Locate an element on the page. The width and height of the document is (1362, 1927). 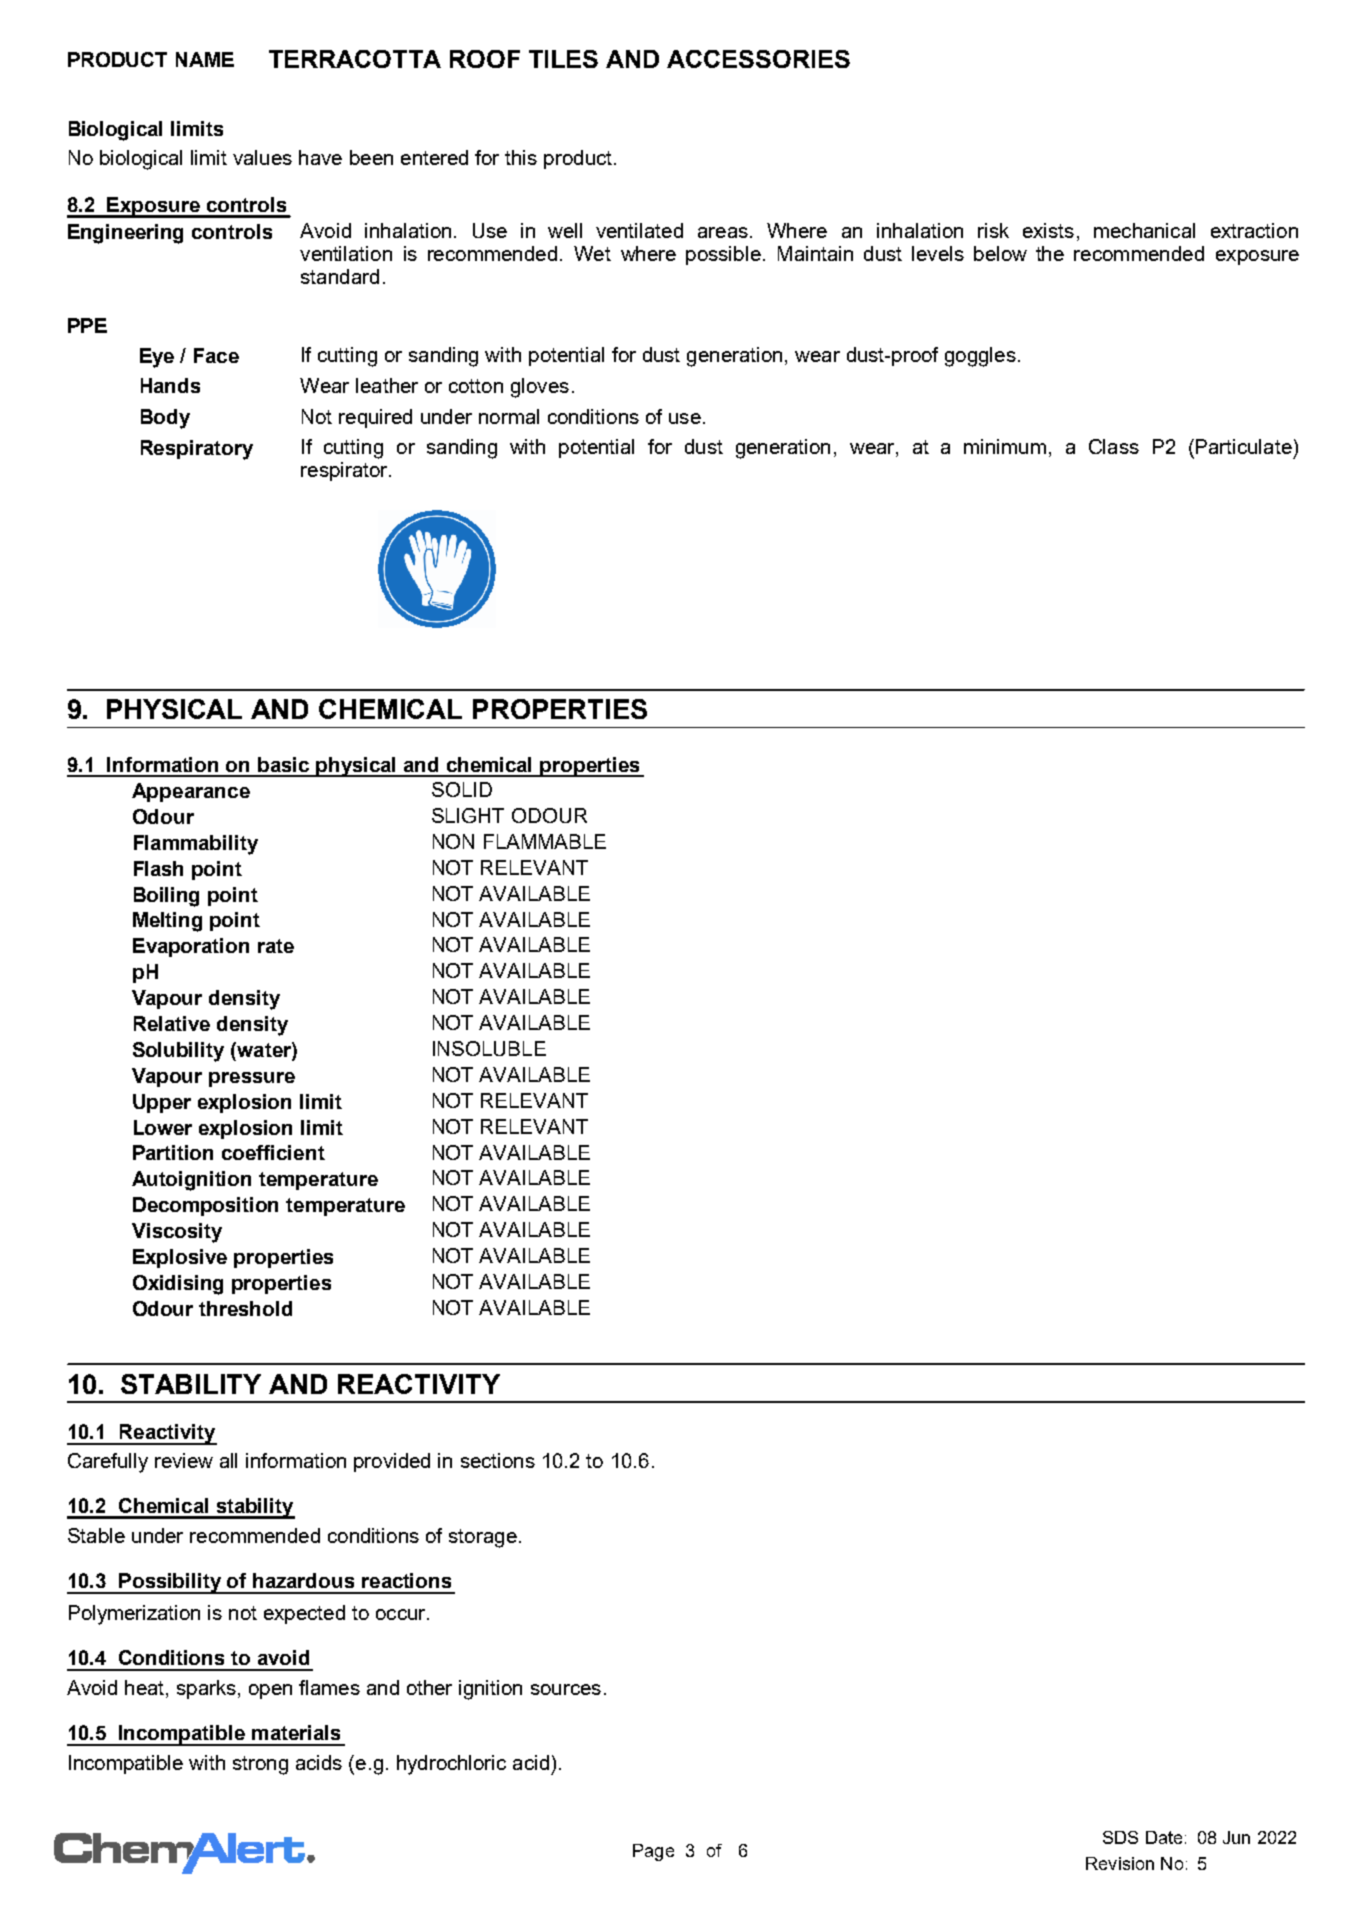
mechanical is located at coordinates (1144, 230).
